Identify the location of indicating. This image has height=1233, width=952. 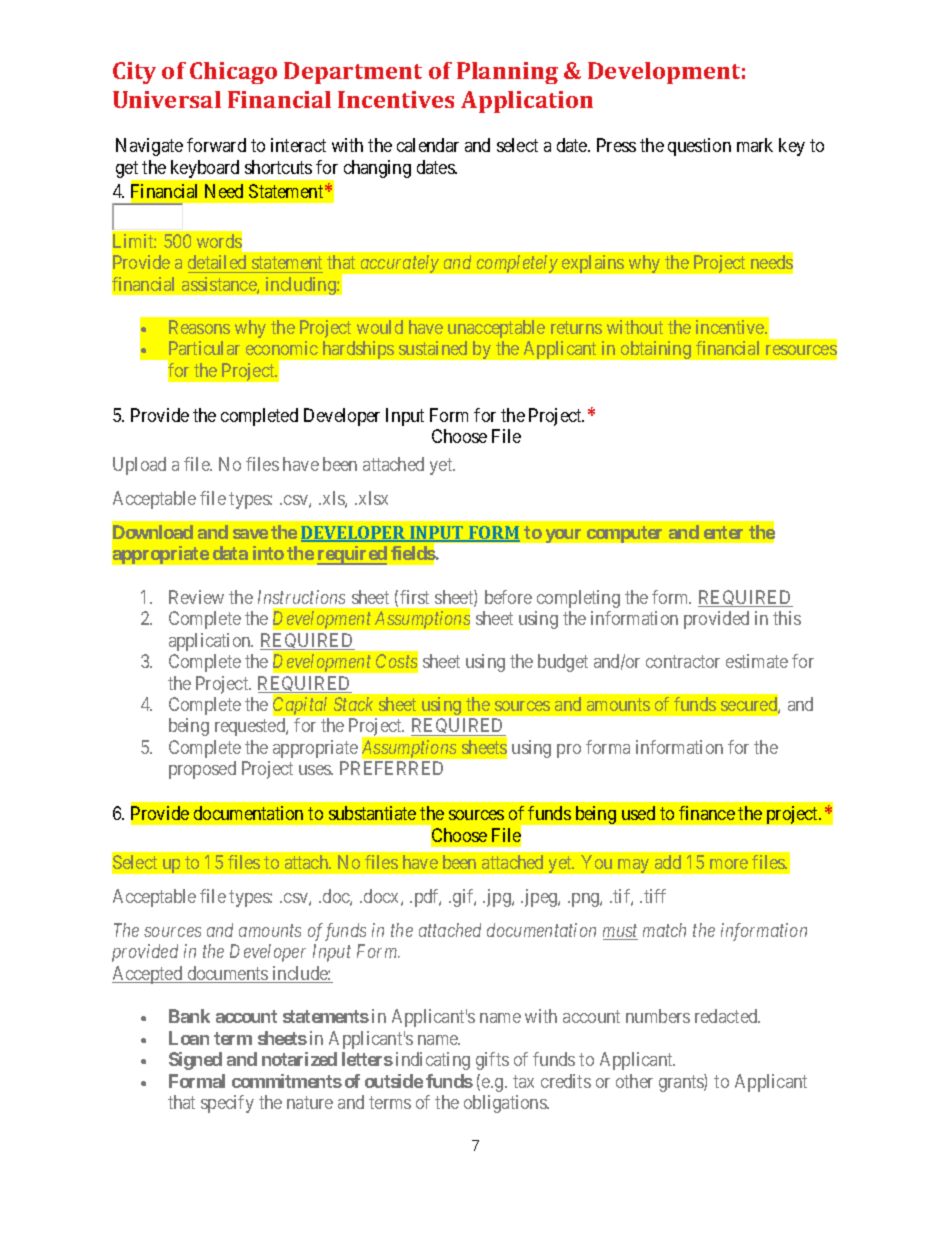
(433, 1061).
